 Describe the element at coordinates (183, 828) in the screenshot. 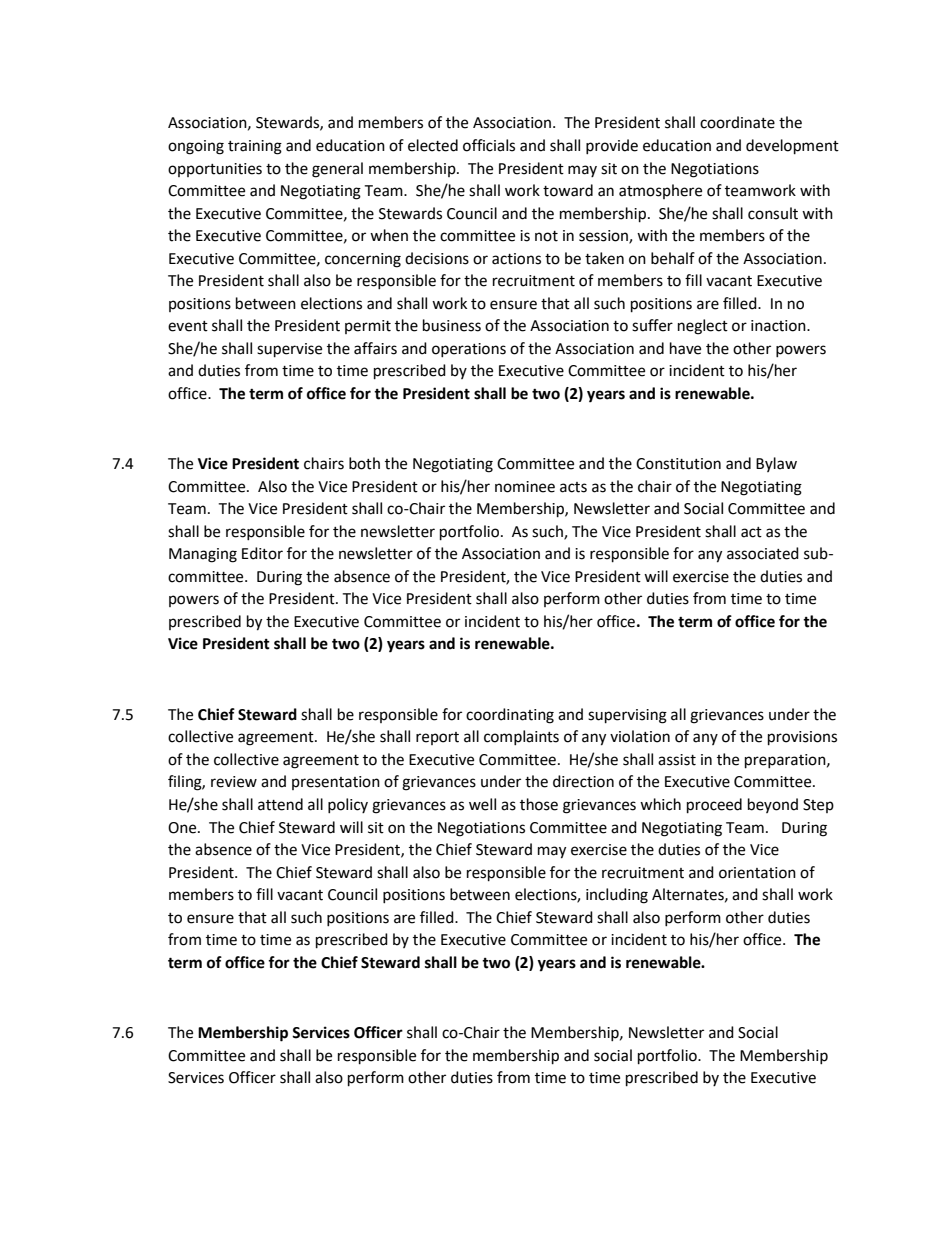

I see `One` at that location.
